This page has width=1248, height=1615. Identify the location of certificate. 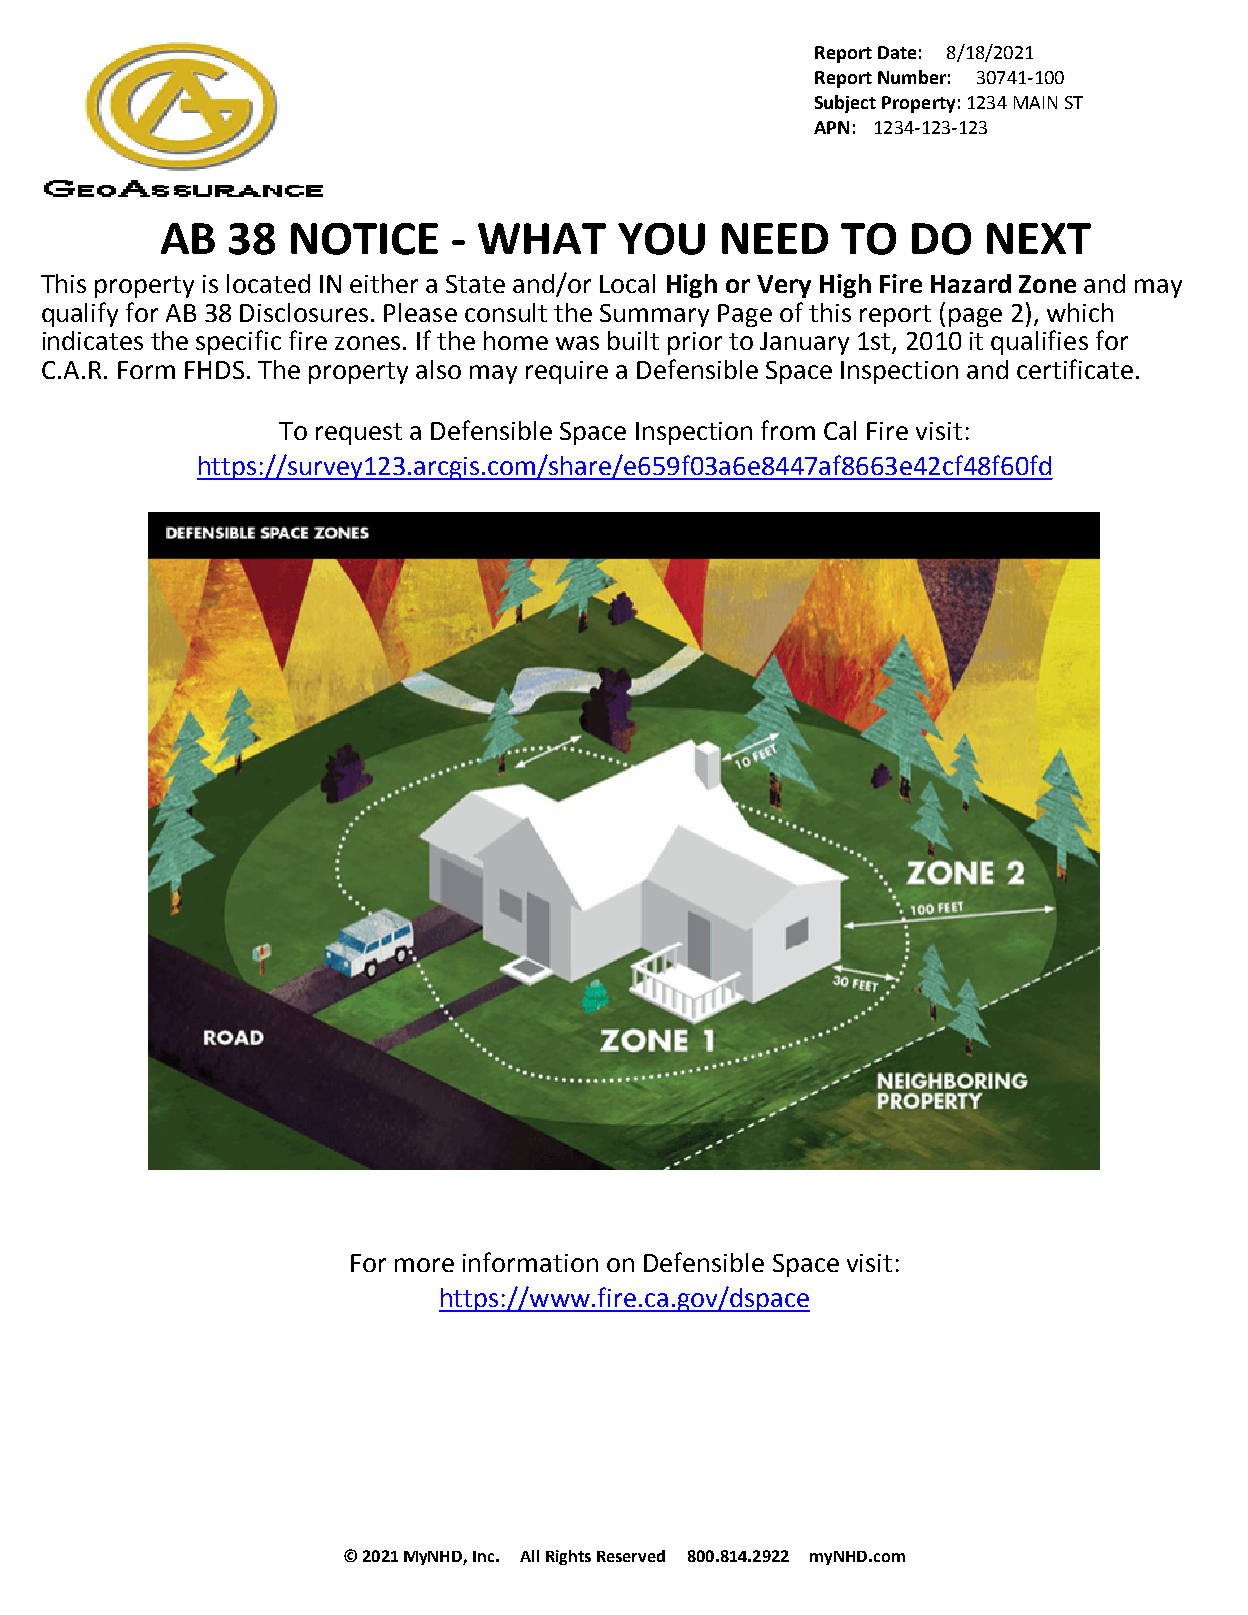
(1075, 369).
